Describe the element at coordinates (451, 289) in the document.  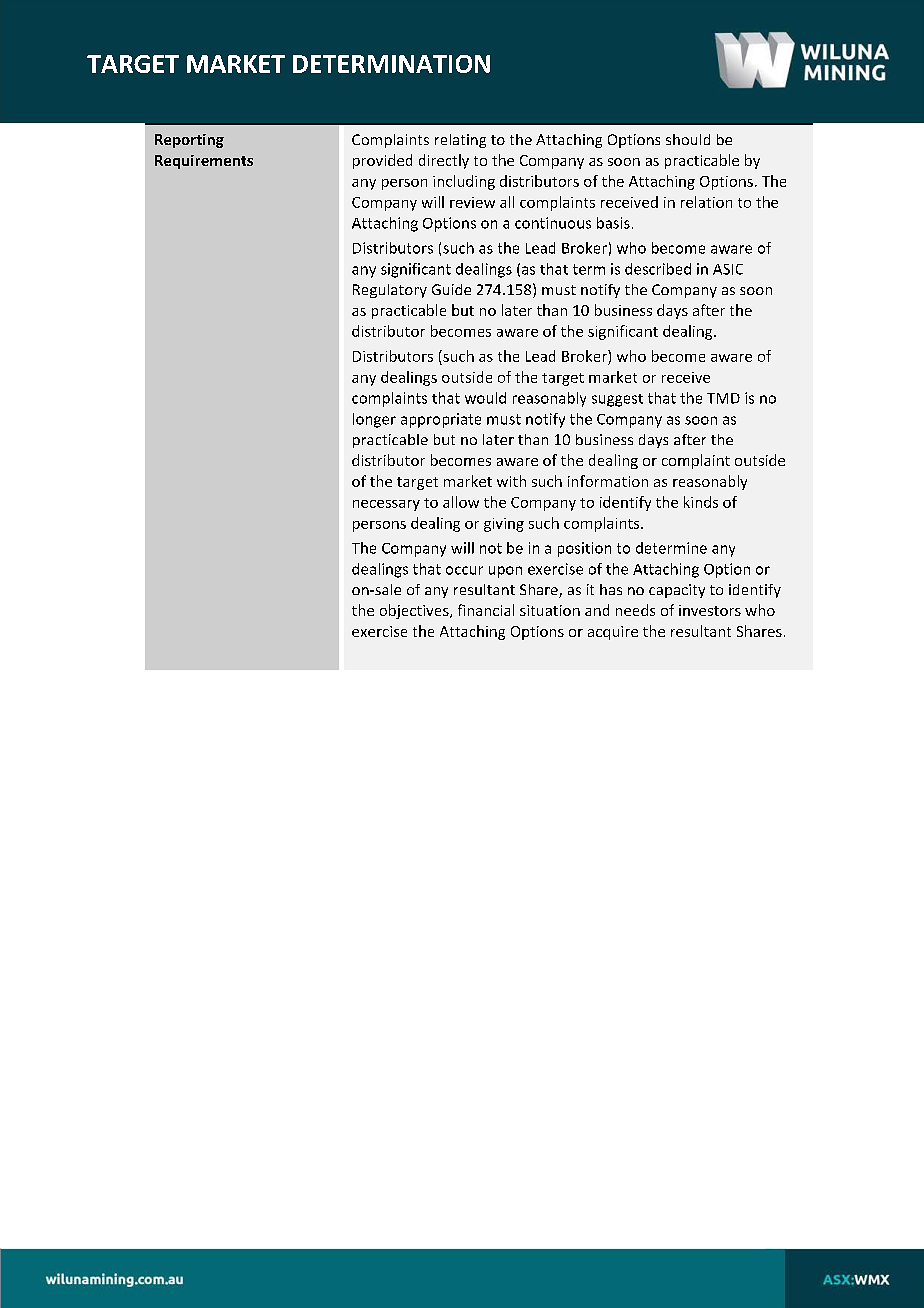
I see `Guide` at that location.
